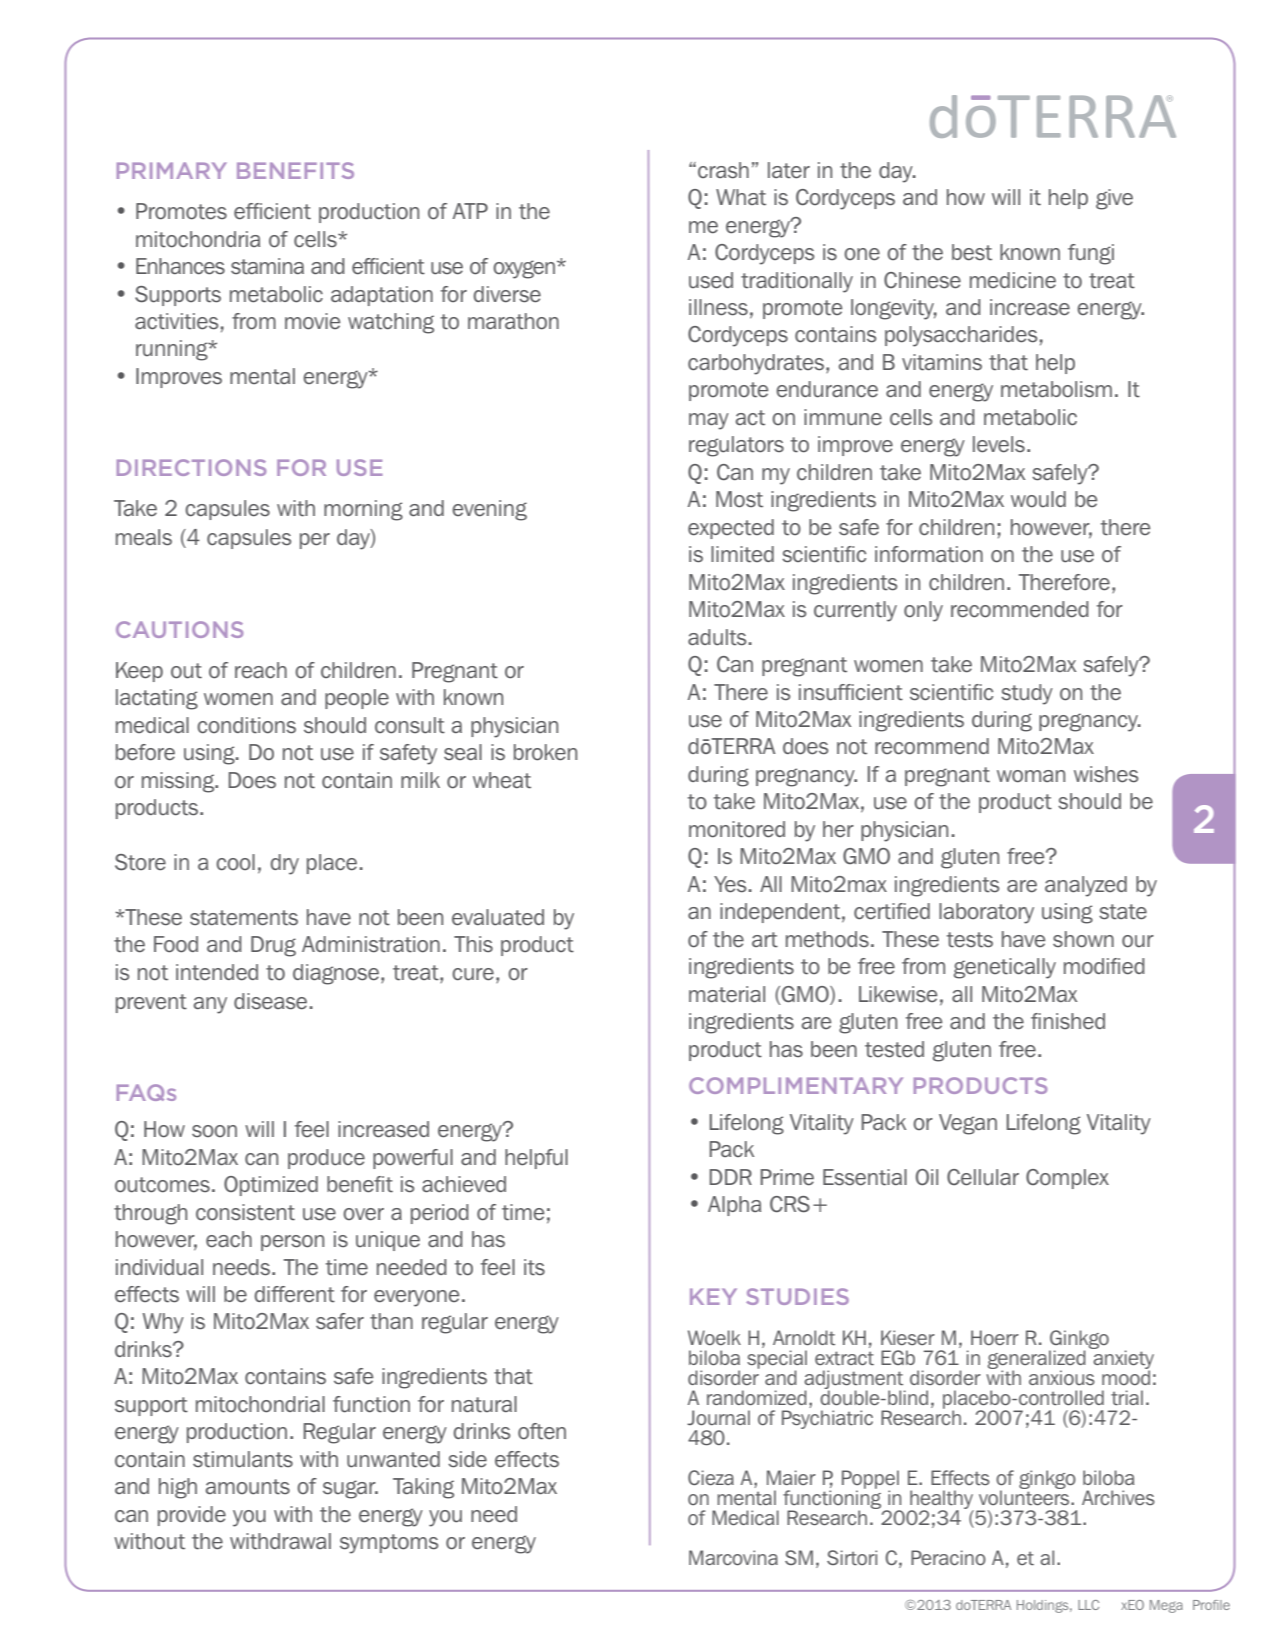 Image resolution: width=1273 pixels, height=1648 pixels. Describe the element at coordinates (1086, 886) in the document. I see `analyzed` at that location.
